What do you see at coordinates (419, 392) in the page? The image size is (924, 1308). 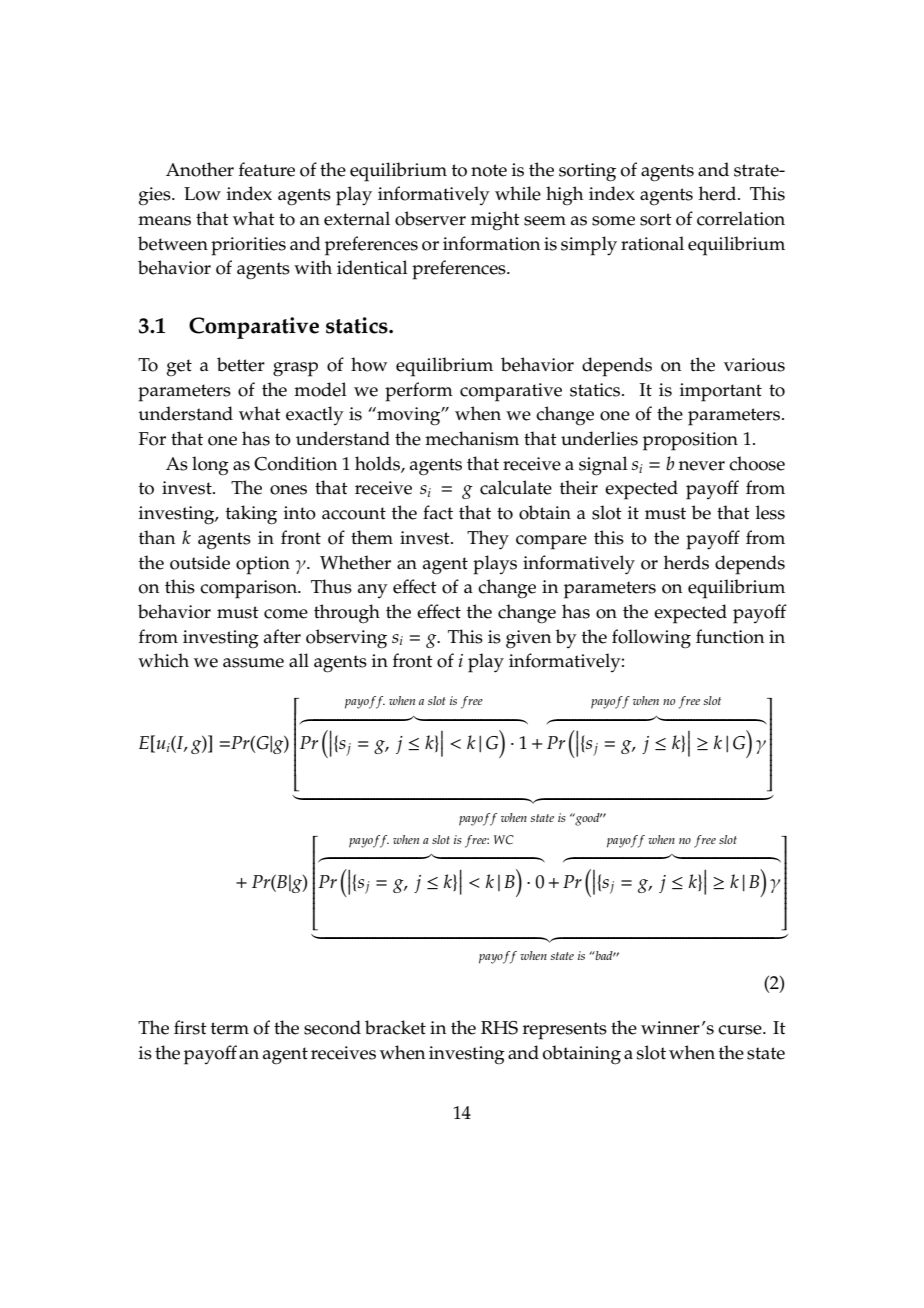 I see `perform` at bounding box center [419, 392].
